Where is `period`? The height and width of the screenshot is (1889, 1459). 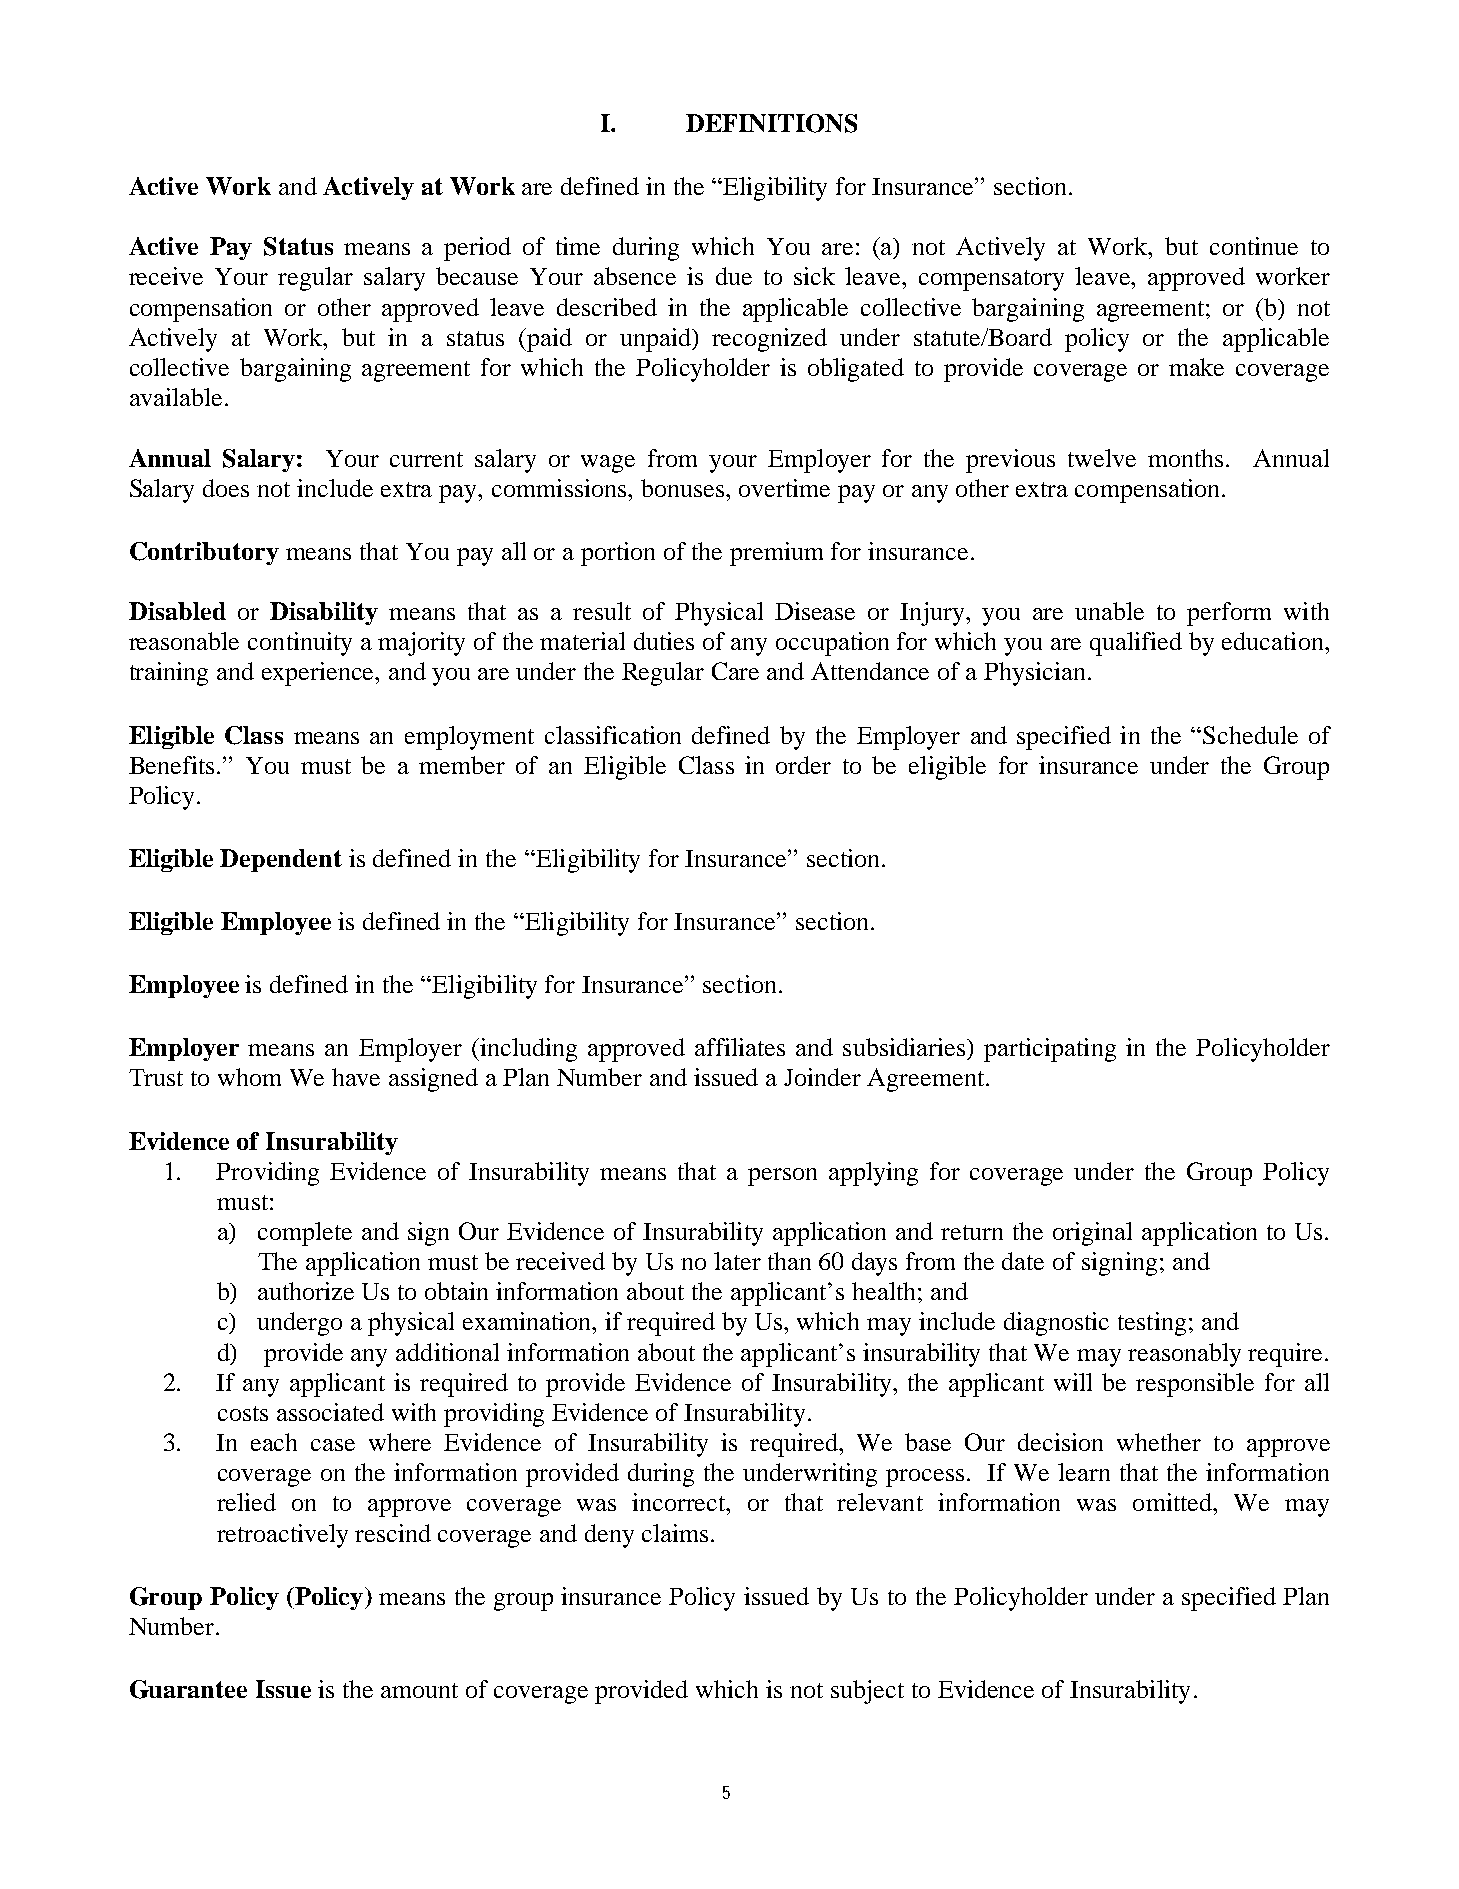
period is located at coordinates (477, 249).
